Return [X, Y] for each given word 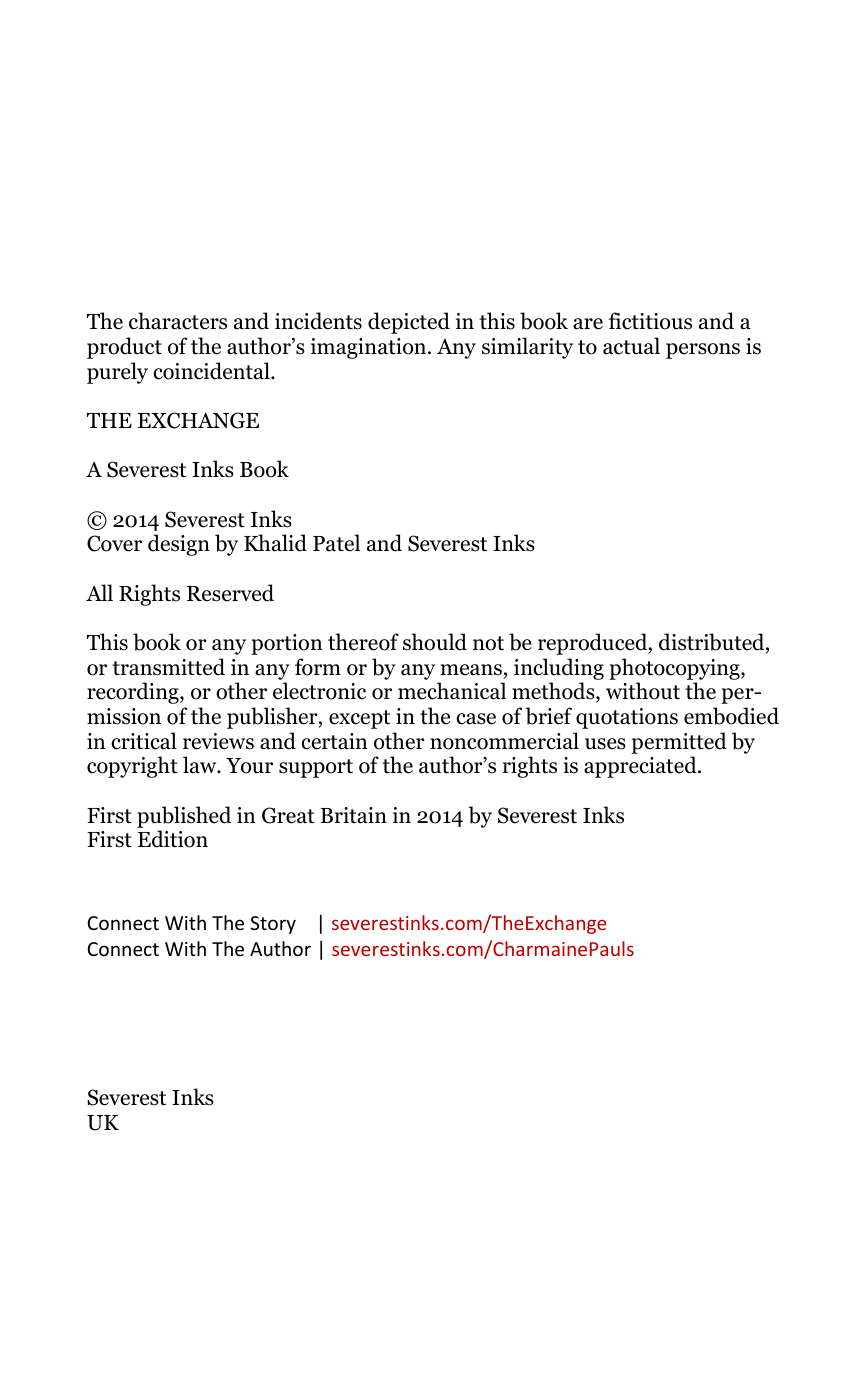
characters [178, 321]
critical [144, 741]
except [359, 719]
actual [631, 346]
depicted [409, 323]
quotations [627, 718]
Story [273, 925]
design [179, 545]
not [488, 643]
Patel [336, 543]
